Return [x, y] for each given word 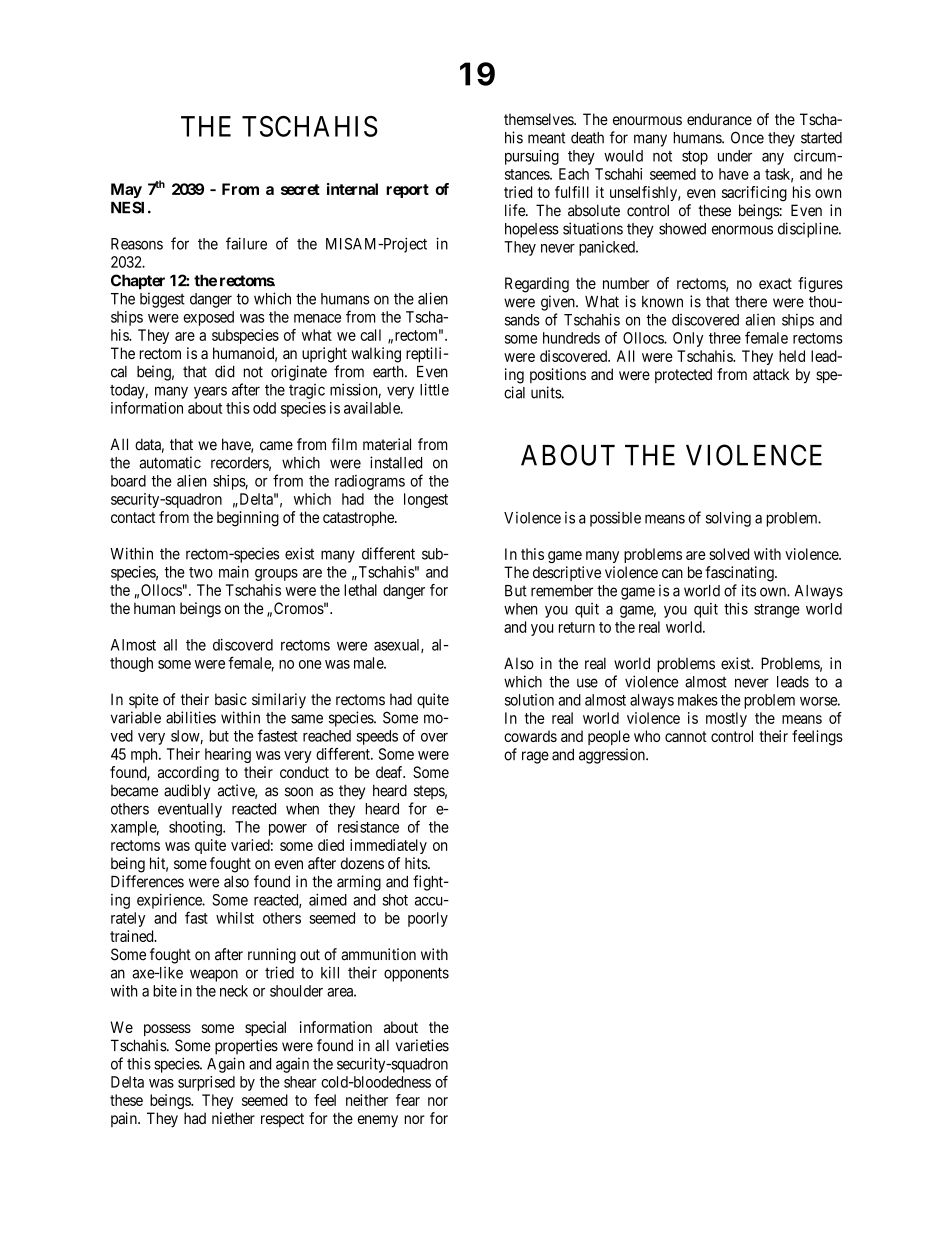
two [201, 572]
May [126, 190]
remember [562, 591]
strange [777, 611]
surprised [206, 1083]
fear [408, 1100]
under [735, 156]
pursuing [532, 157]
